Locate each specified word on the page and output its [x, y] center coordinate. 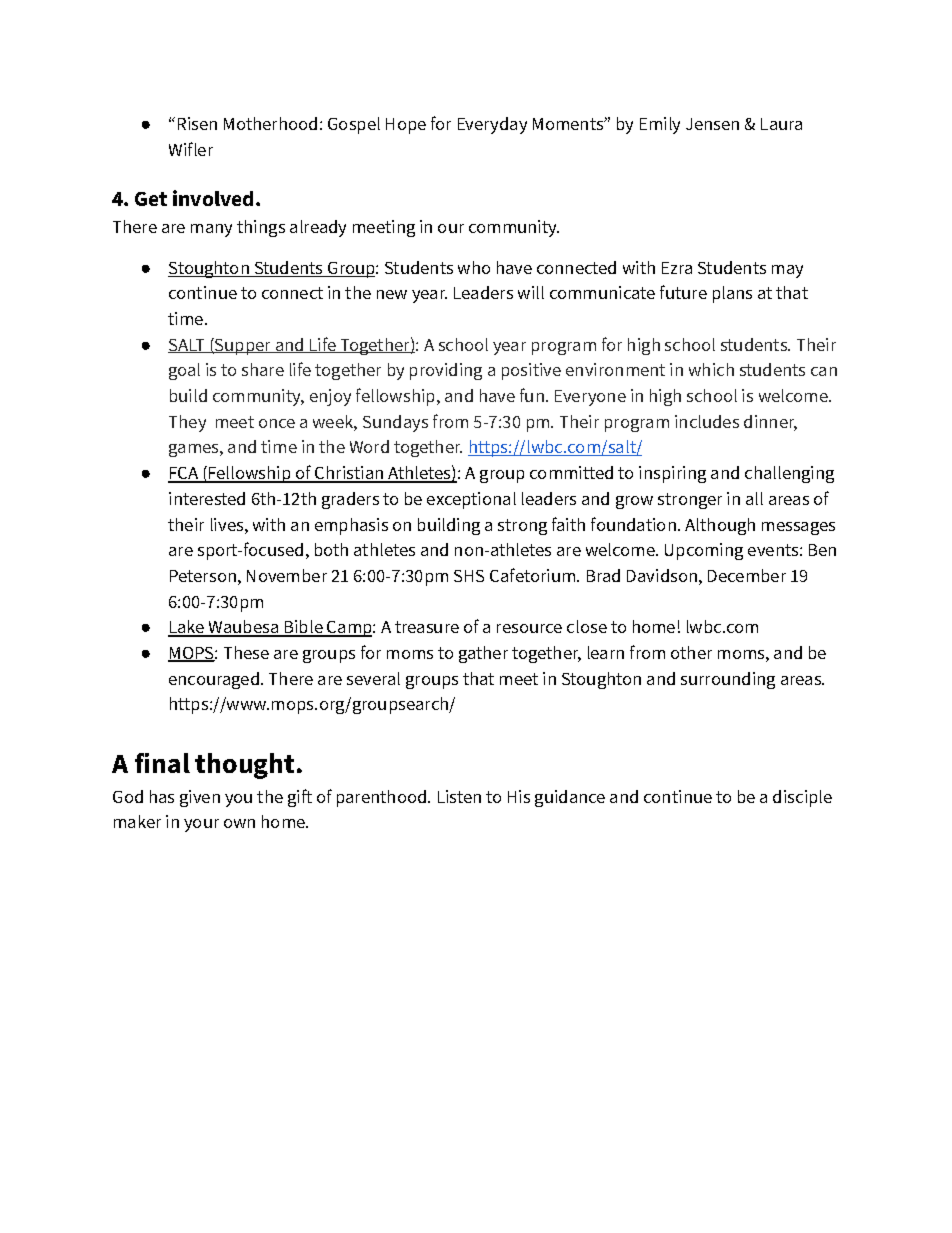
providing [446, 371]
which [711, 369]
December [747, 575]
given [200, 798]
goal [184, 371]
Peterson [203, 576]
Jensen [712, 124]
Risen [197, 123]
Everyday [492, 125]
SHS [469, 576]
